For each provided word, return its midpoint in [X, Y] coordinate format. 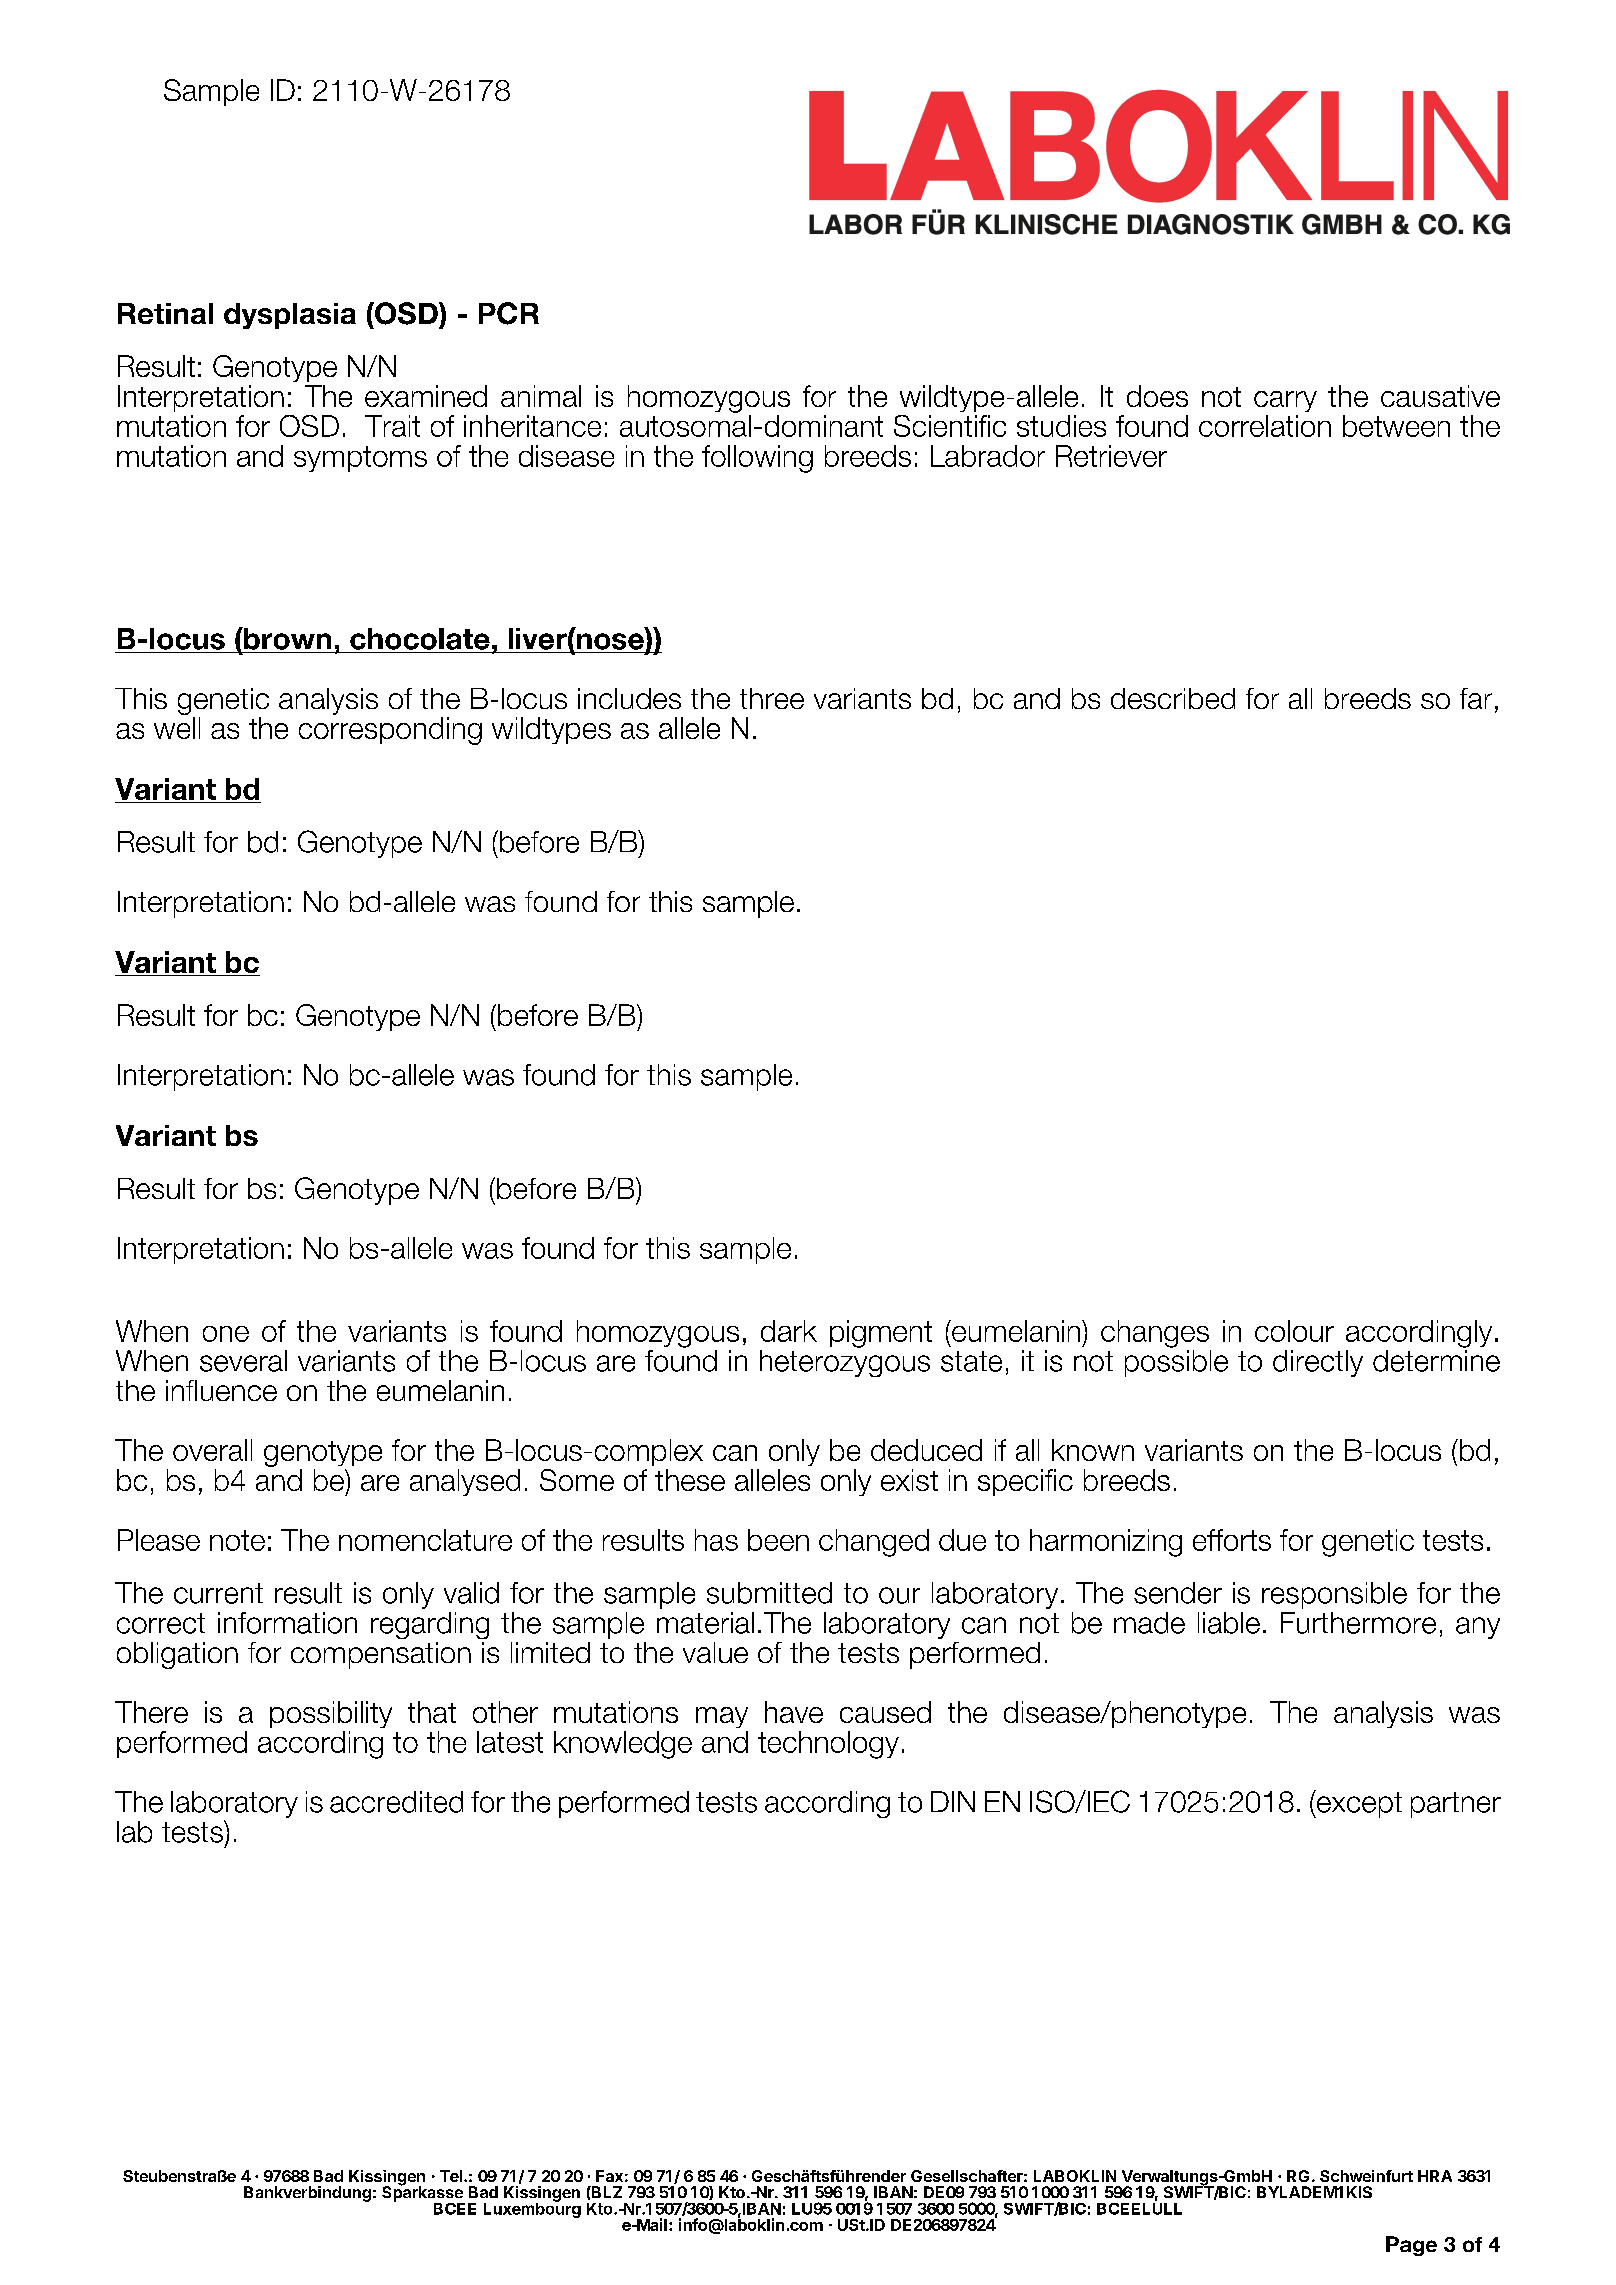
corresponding [390, 731]
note [237, 1540]
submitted [769, 1593]
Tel [451, 2176]
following [757, 459]
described [1173, 698]
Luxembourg [532, 2209]
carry [1285, 401]
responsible [1334, 1595]
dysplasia [290, 316]
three [772, 698]
